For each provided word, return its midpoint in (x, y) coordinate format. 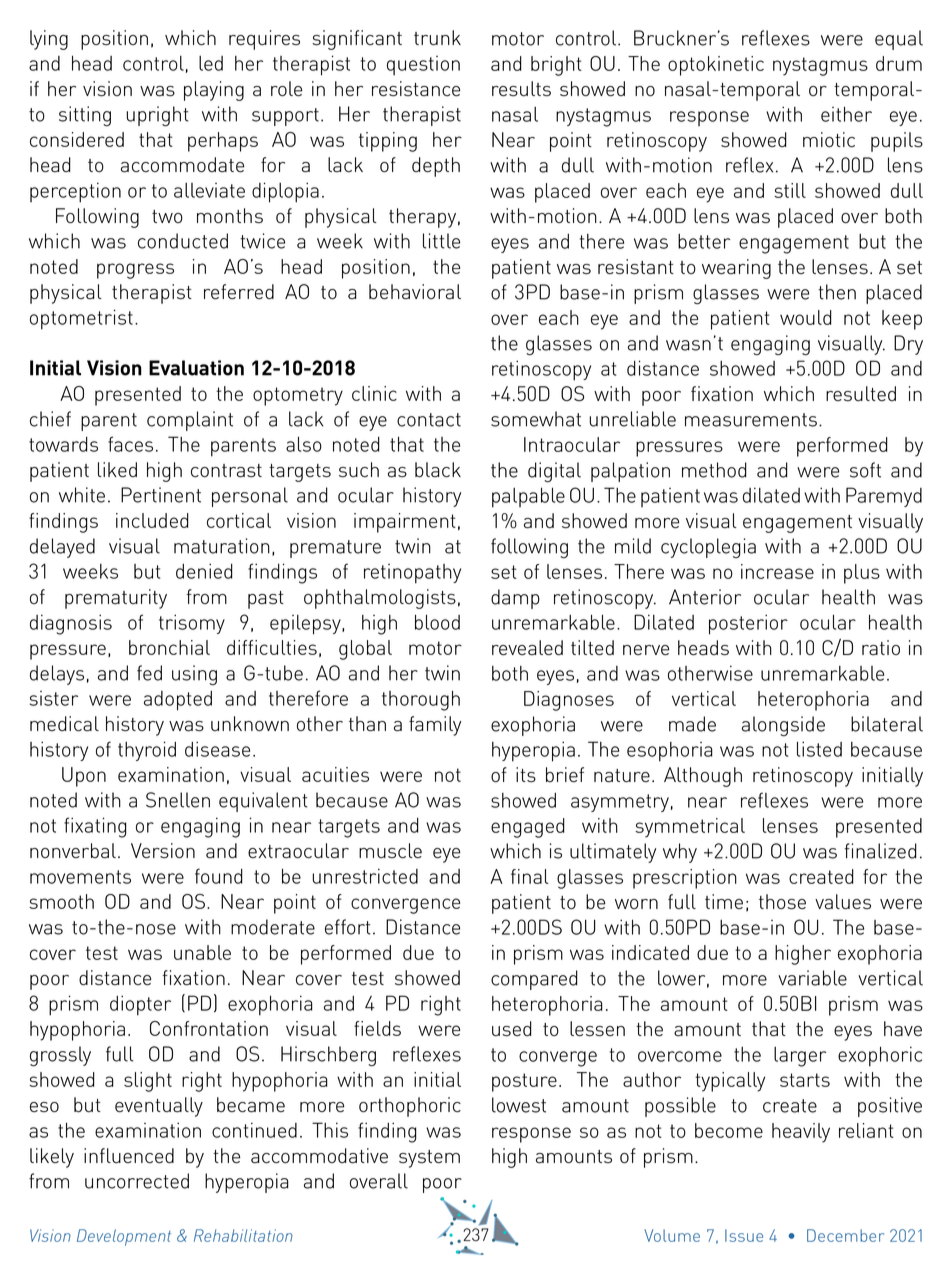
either (846, 114)
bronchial (169, 647)
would (806, 317)
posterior (748, 624)
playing (214, 91)
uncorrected (137, 1181)
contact (429, 420)
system (429, 1159)
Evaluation (196, 368)
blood (437, 622)
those (782, 902)
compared (534, 980)
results (521, 89)
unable (202, 952)
